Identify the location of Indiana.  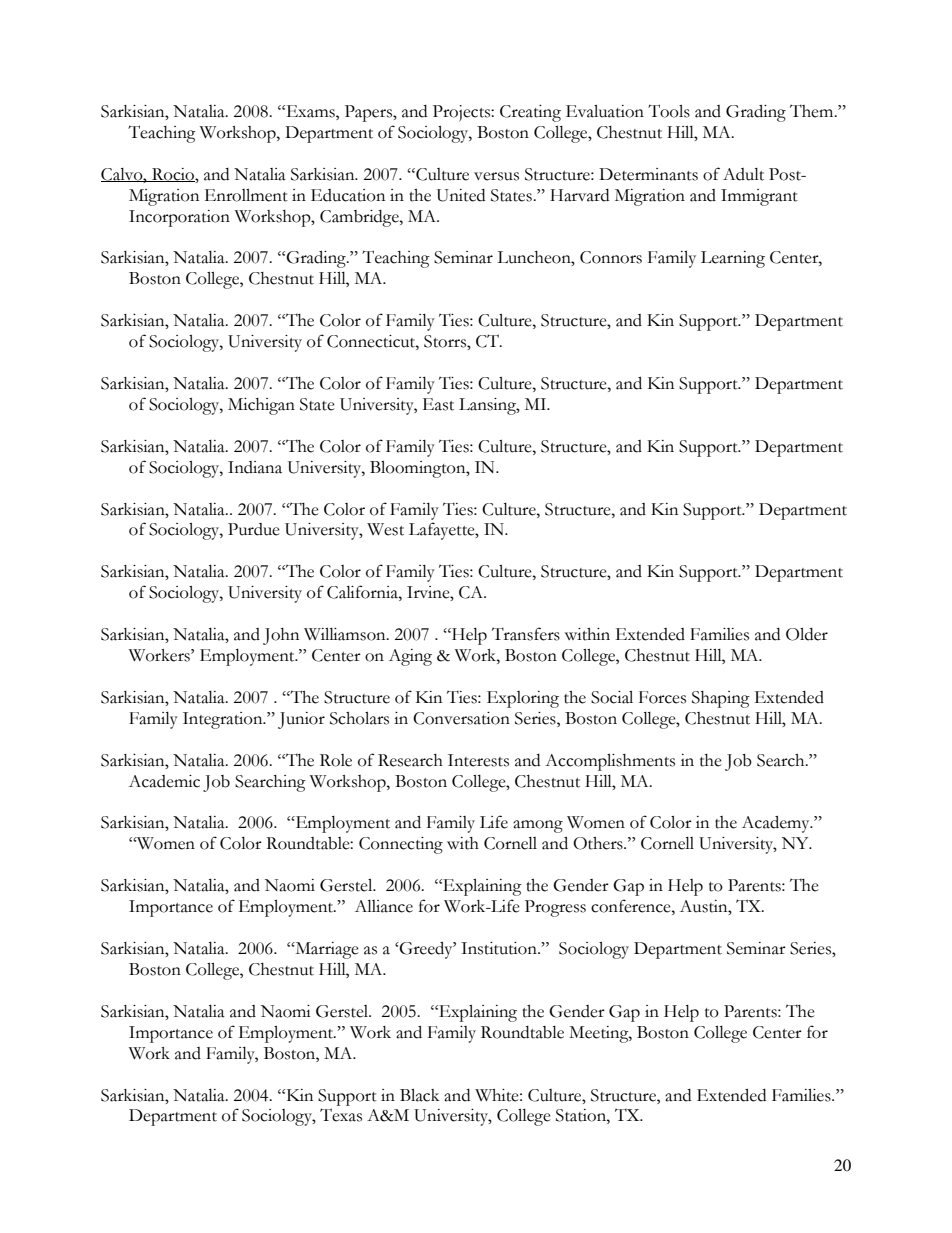
(255, 467).
